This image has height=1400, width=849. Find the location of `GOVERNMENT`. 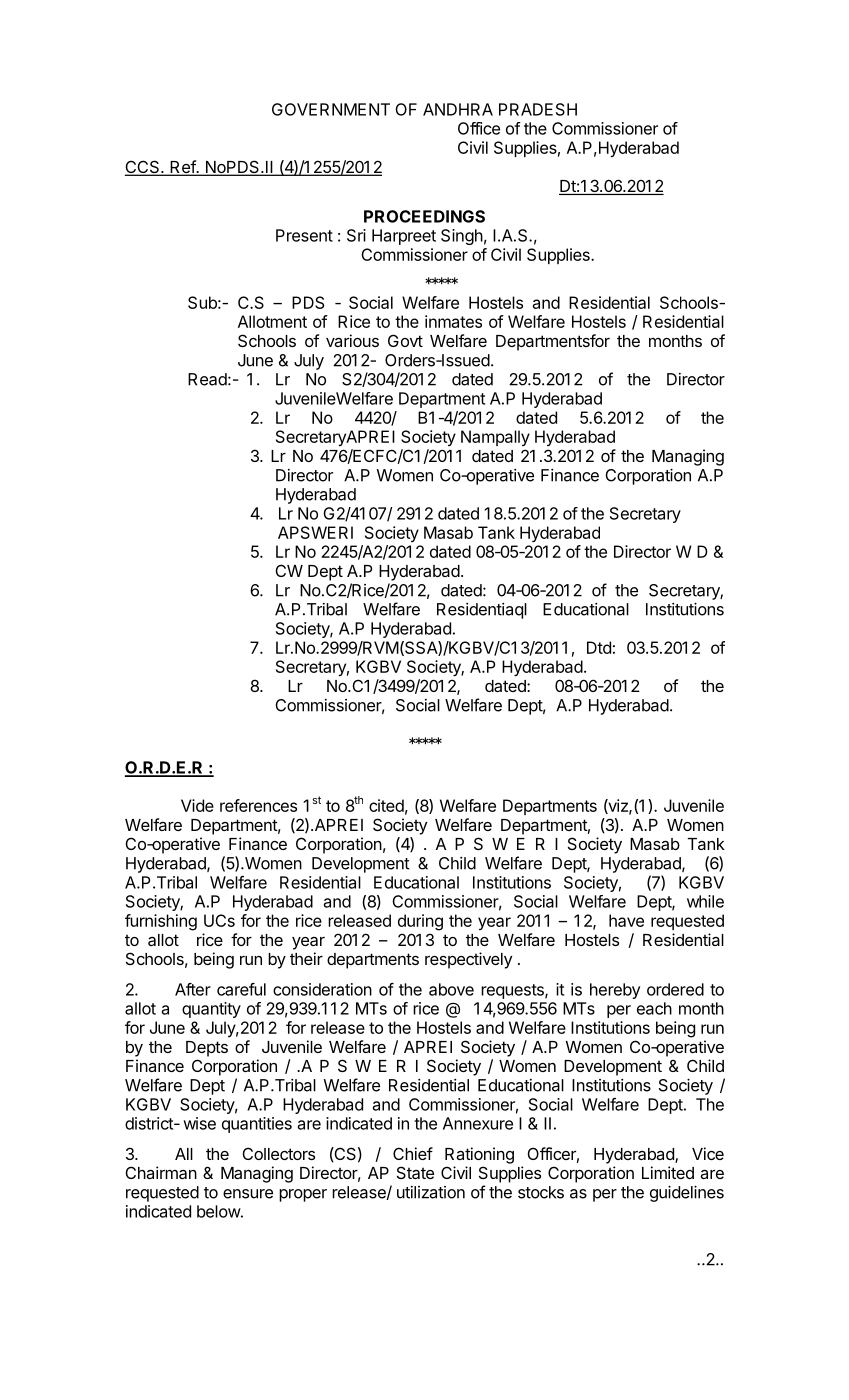

GOVERNMENT is located at coordinates (331, 109).
